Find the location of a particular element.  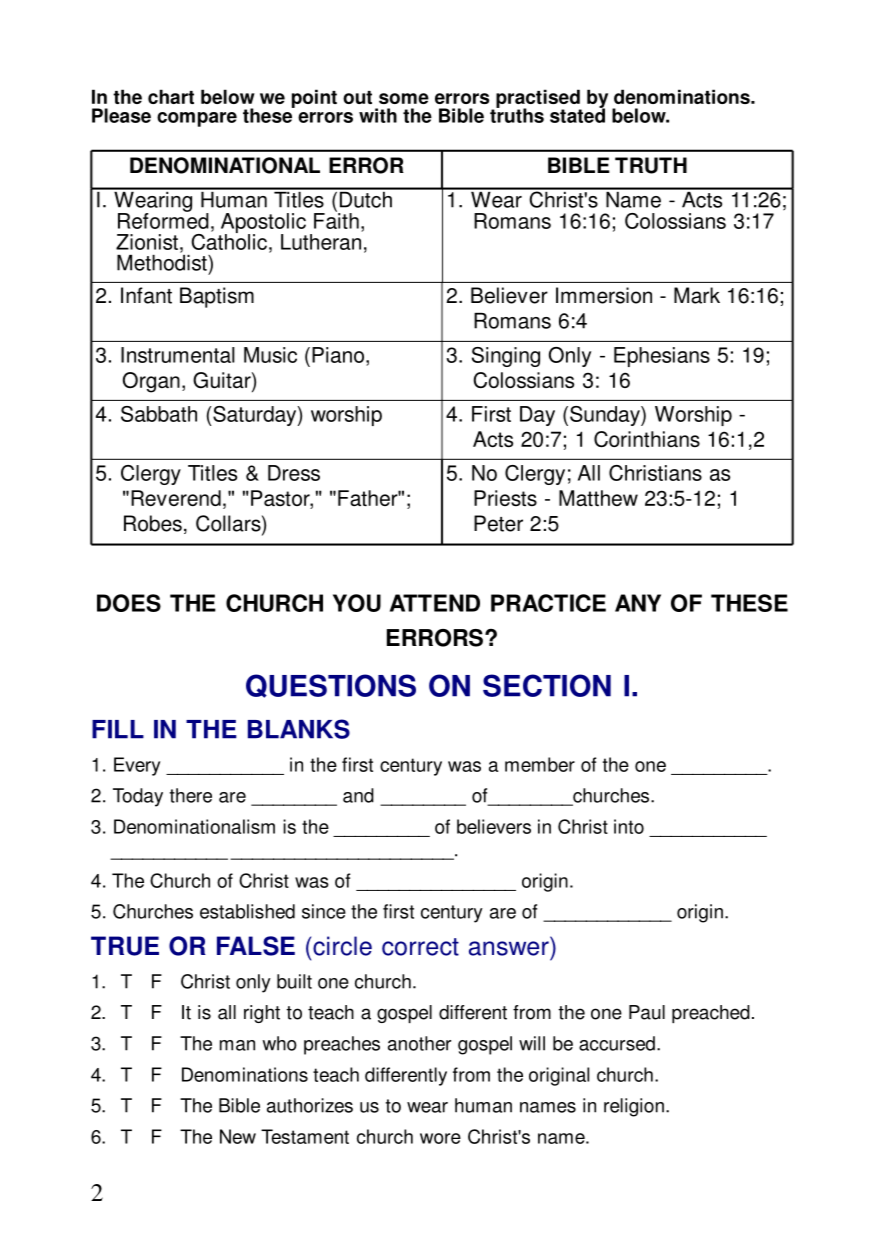

New is located at coordinates (238, 1136).
